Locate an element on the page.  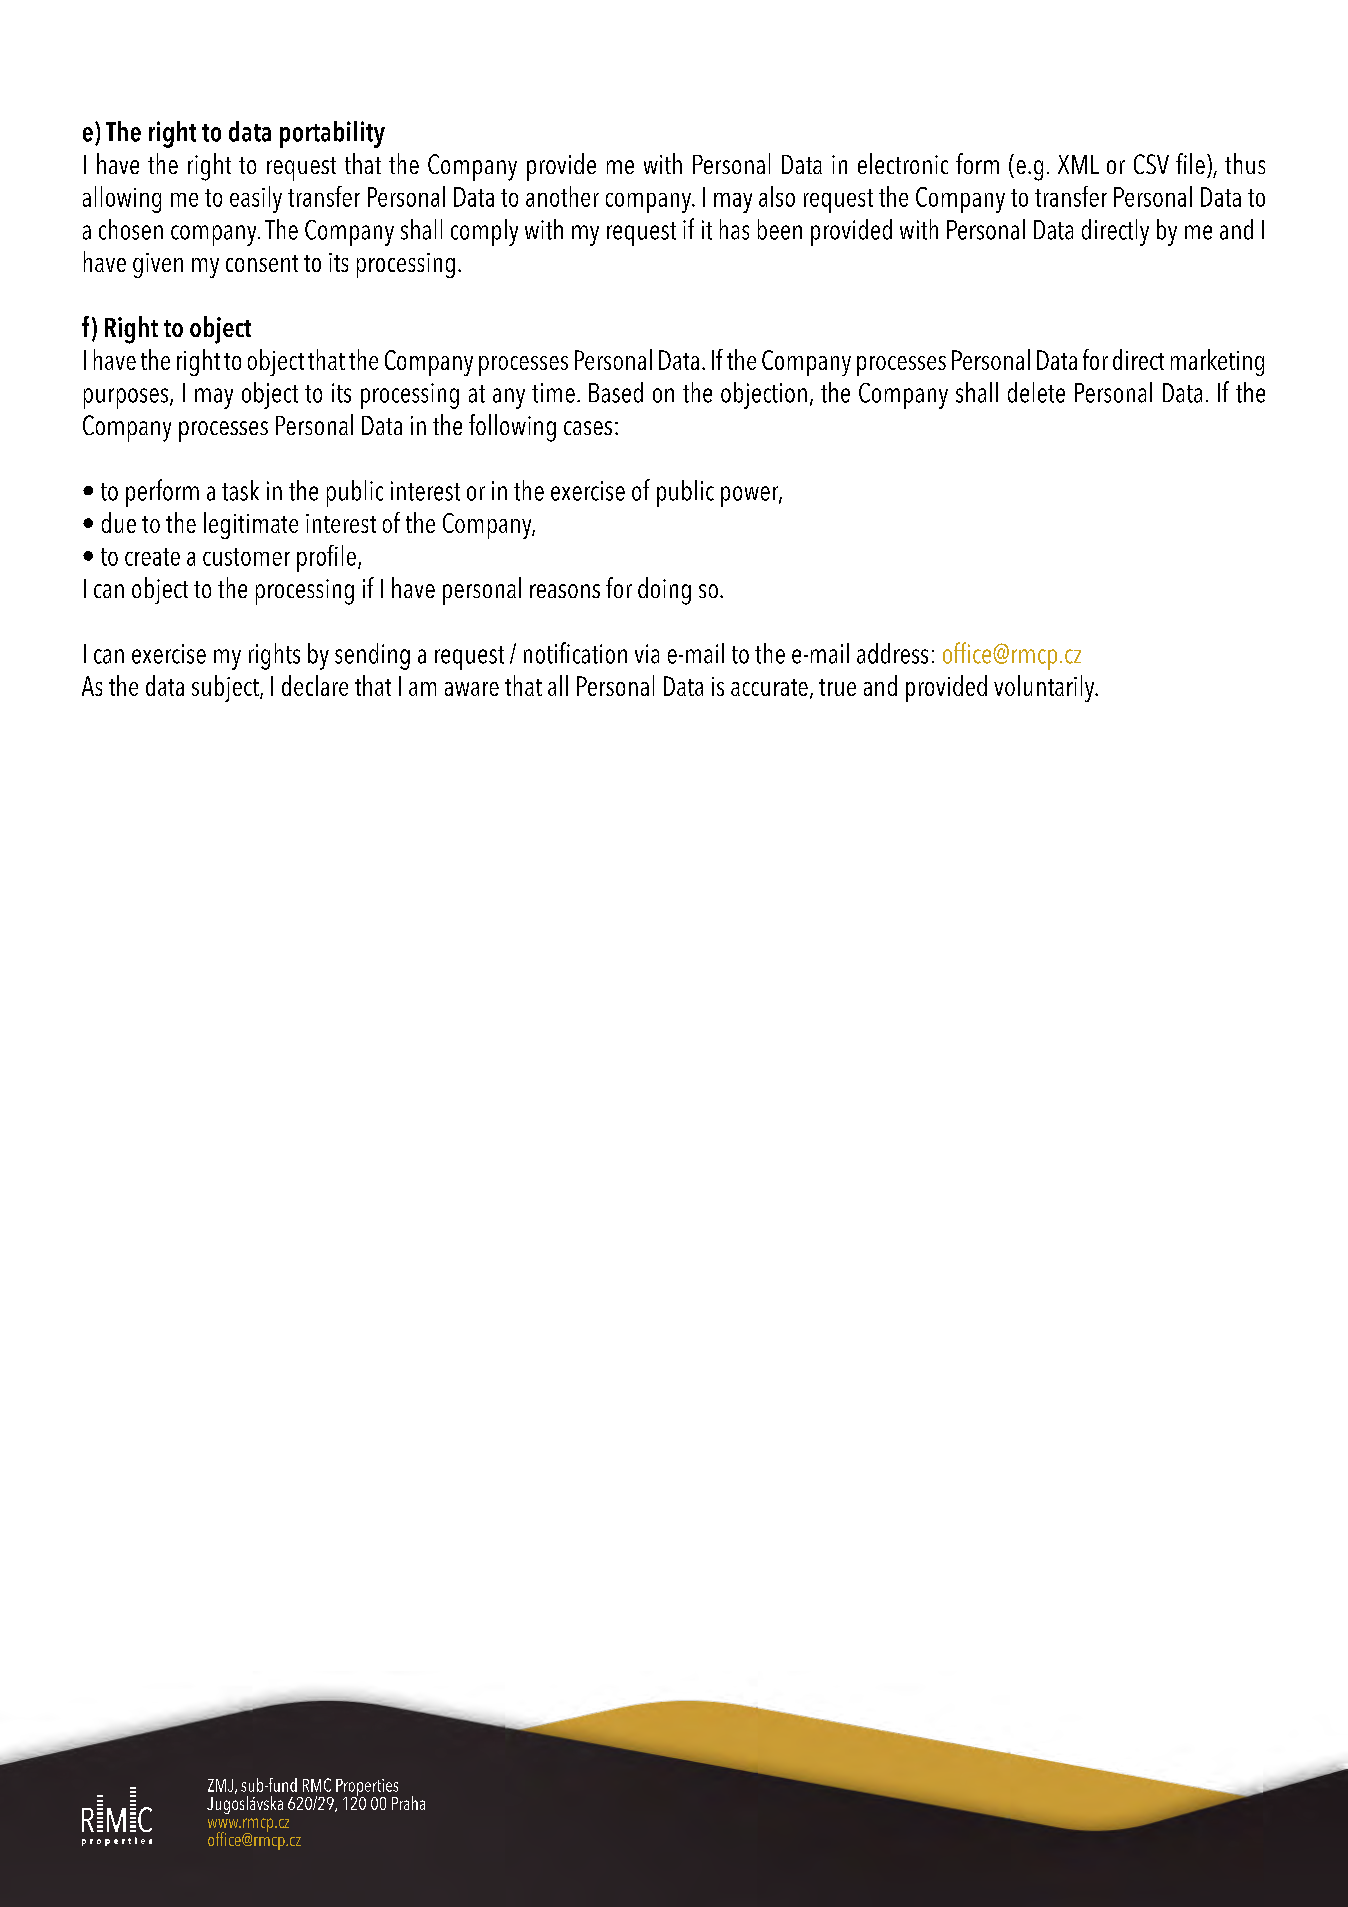
XML is located at coordinates (1078, 164).
